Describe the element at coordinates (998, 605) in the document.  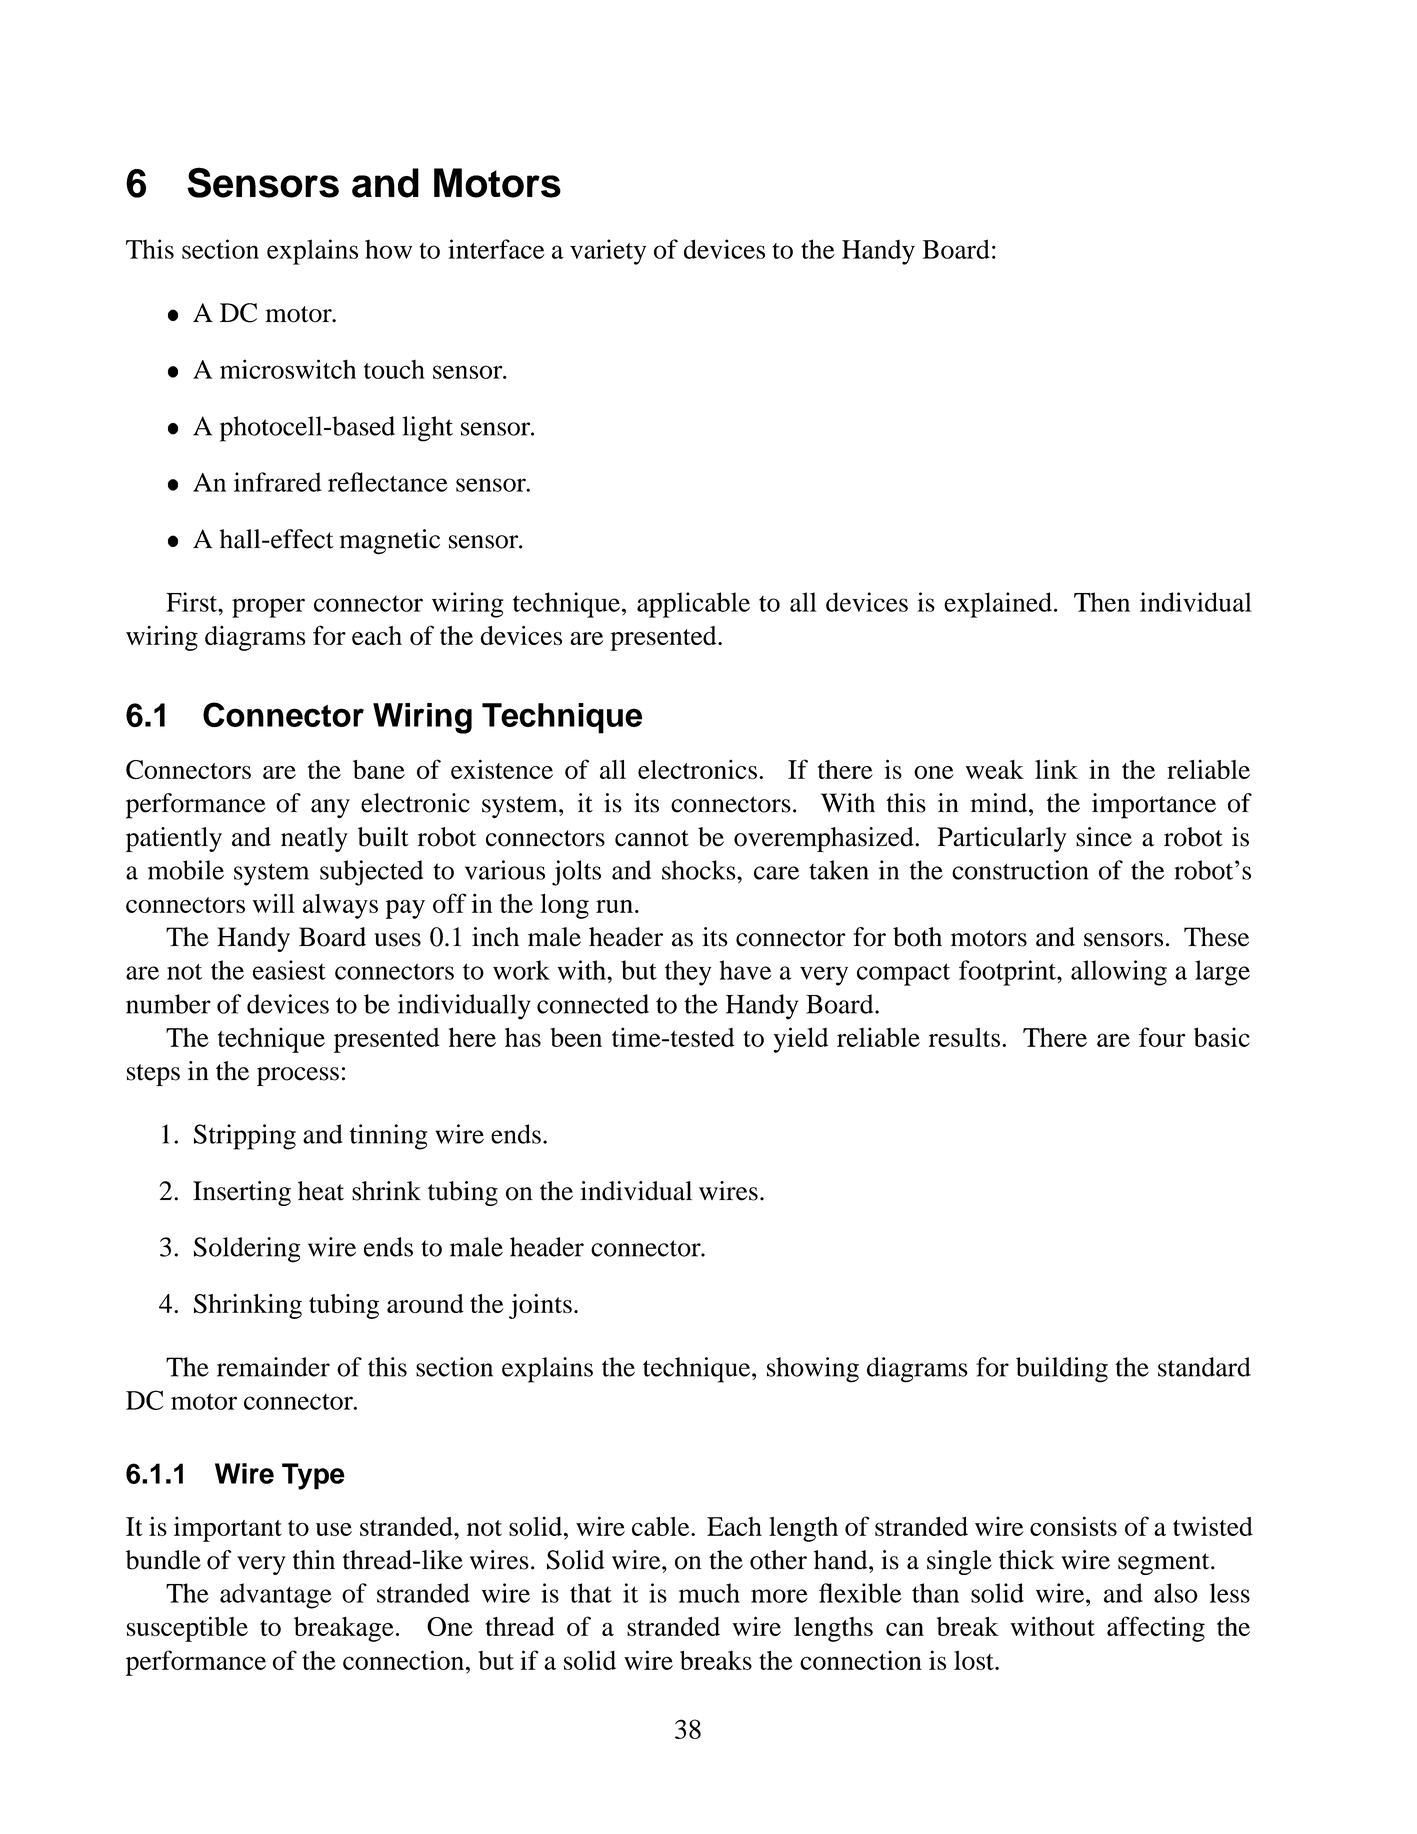
I see `explained` at that location.
